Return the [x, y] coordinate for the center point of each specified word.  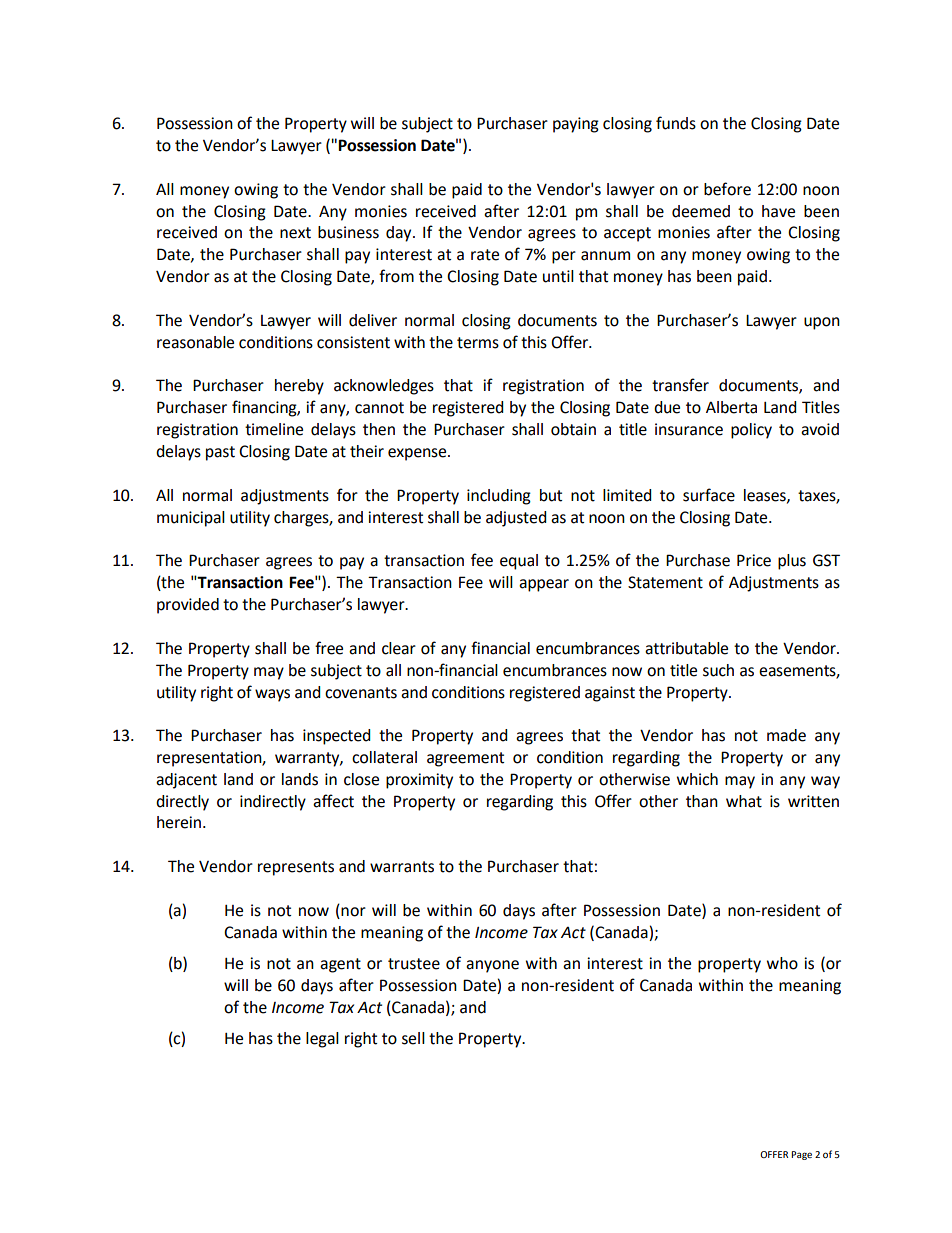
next [295, 233]
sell [413, 1038]
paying [576, 125]
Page [801, 1155]
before [727, 189]
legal [322, 1040]
